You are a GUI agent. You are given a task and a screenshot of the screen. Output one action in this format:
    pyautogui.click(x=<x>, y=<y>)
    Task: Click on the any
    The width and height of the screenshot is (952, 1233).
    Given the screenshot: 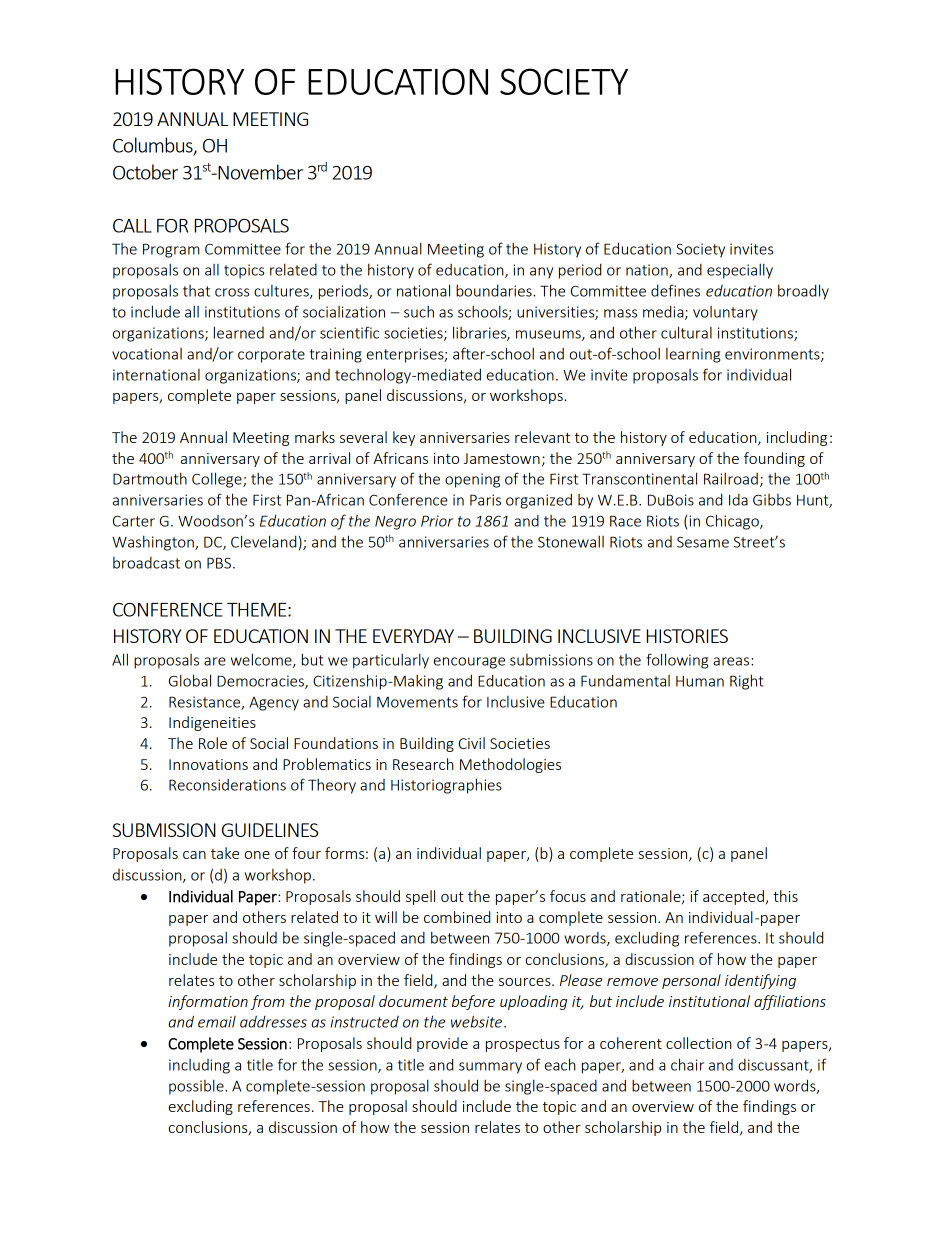 What is the action you would take?
    pyautogui.click(x=541, y=273)
